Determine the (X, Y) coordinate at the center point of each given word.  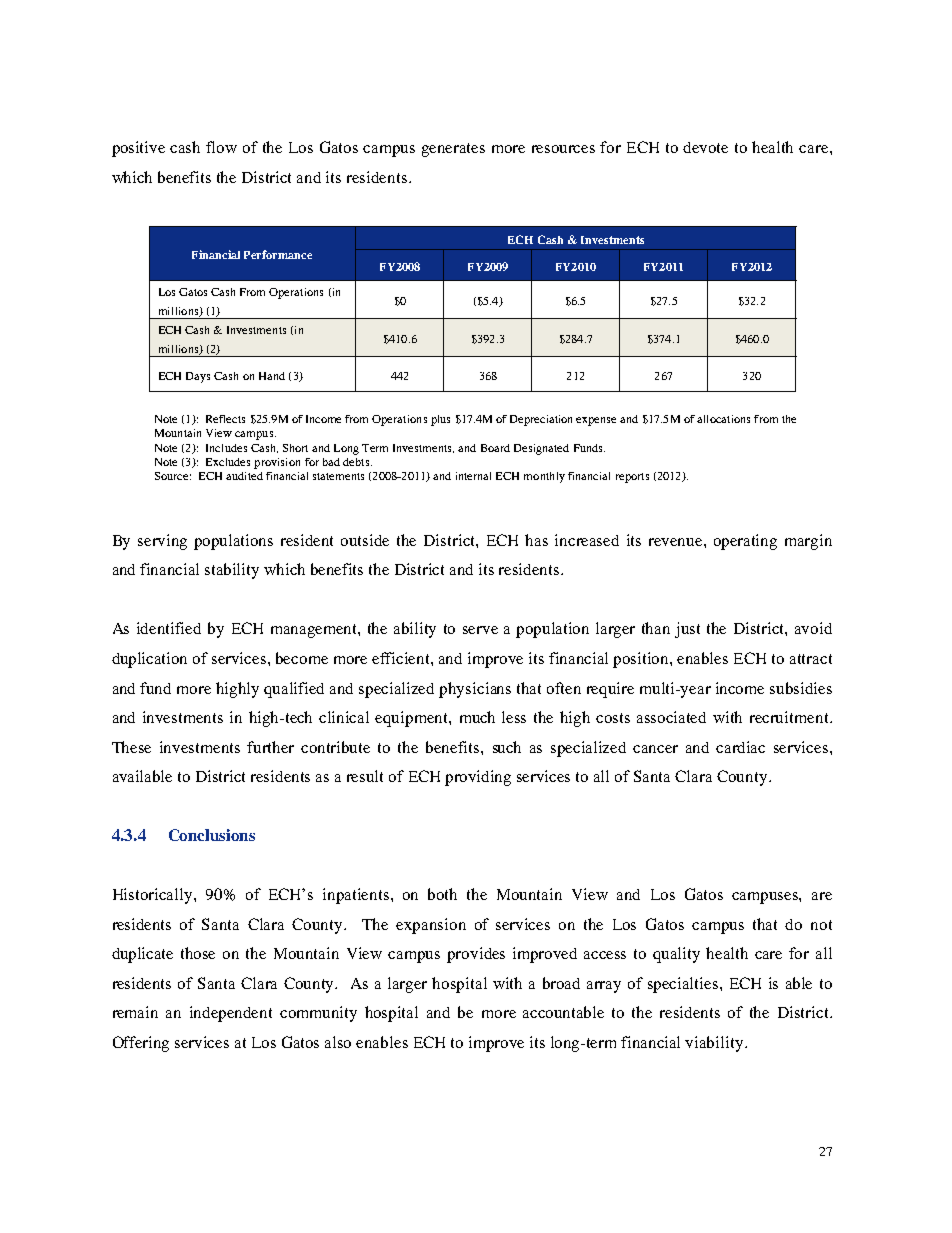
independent (231, 1014)
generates (453, 150)
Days (198, 377)
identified (169, 628)
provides (476, 955)
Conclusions (212, 835)
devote (705, 147)
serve (480, 630)
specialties (684, 985)
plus (440, 420)
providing (478, 778)
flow (221, 147)
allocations (723, 419)
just (687, 630)
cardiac (740, 747)
